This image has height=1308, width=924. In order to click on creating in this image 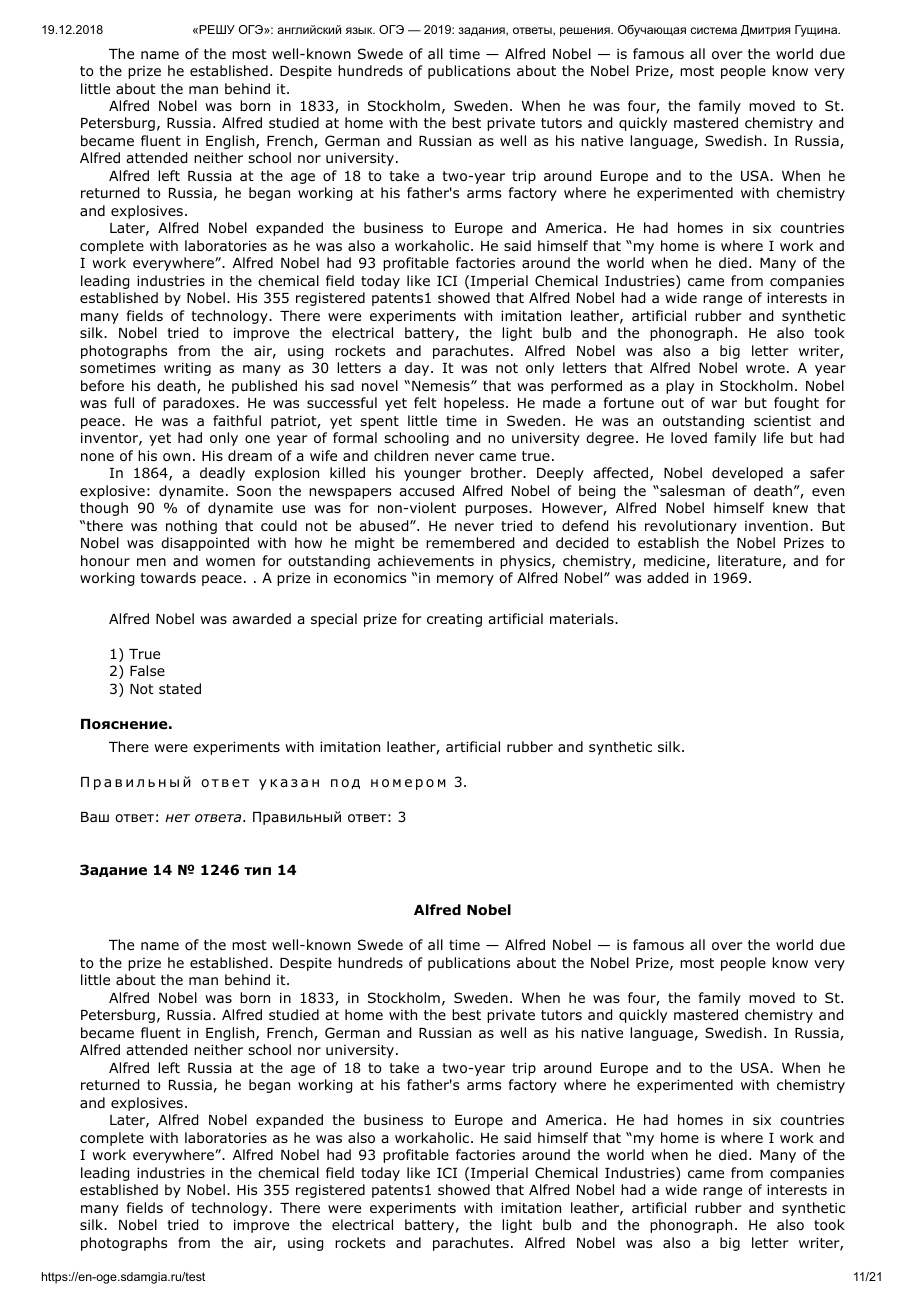, I will do `click(454, 620)`.
